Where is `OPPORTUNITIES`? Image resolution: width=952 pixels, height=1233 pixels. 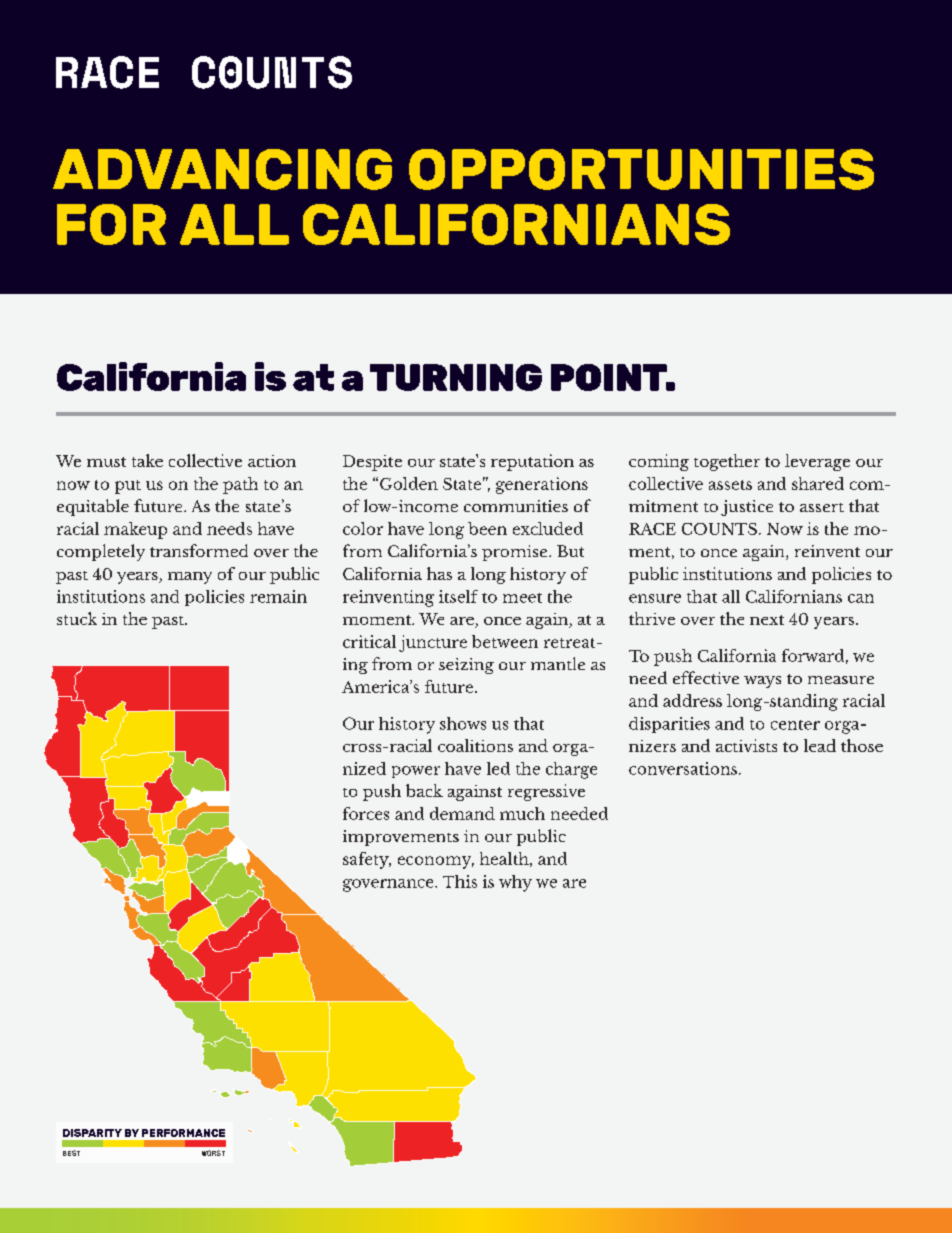 OPPORTUNITIES is located at coordinates (641, 169).
